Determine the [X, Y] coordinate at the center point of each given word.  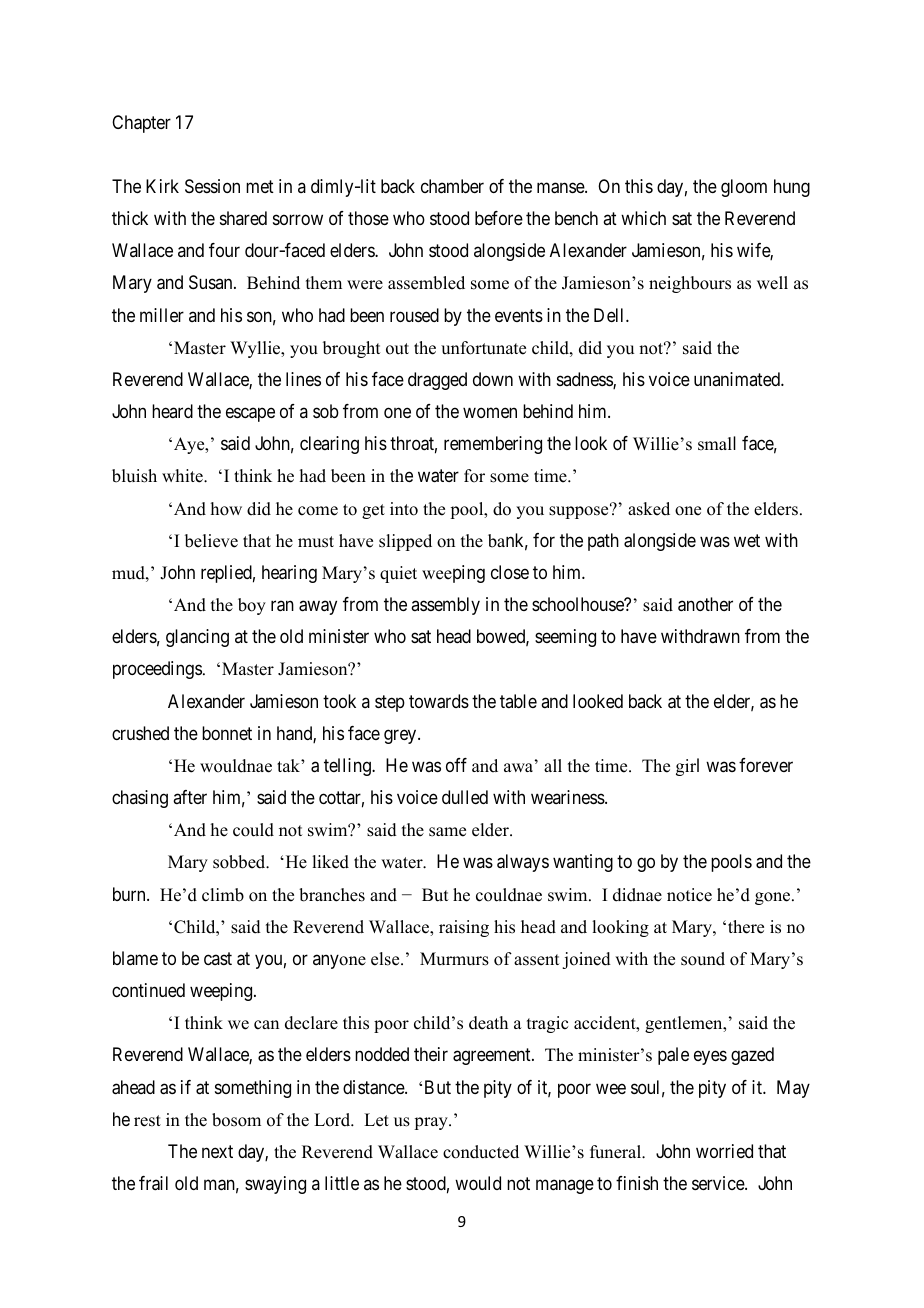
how [226, 509]
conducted [481, 1152]
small [717, 443]
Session [212, 186]
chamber [452, 186]
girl [687, 767]
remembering [493, 445]
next [217, 1151]
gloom [744, 188]
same [447, 832]
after [190, 797]
